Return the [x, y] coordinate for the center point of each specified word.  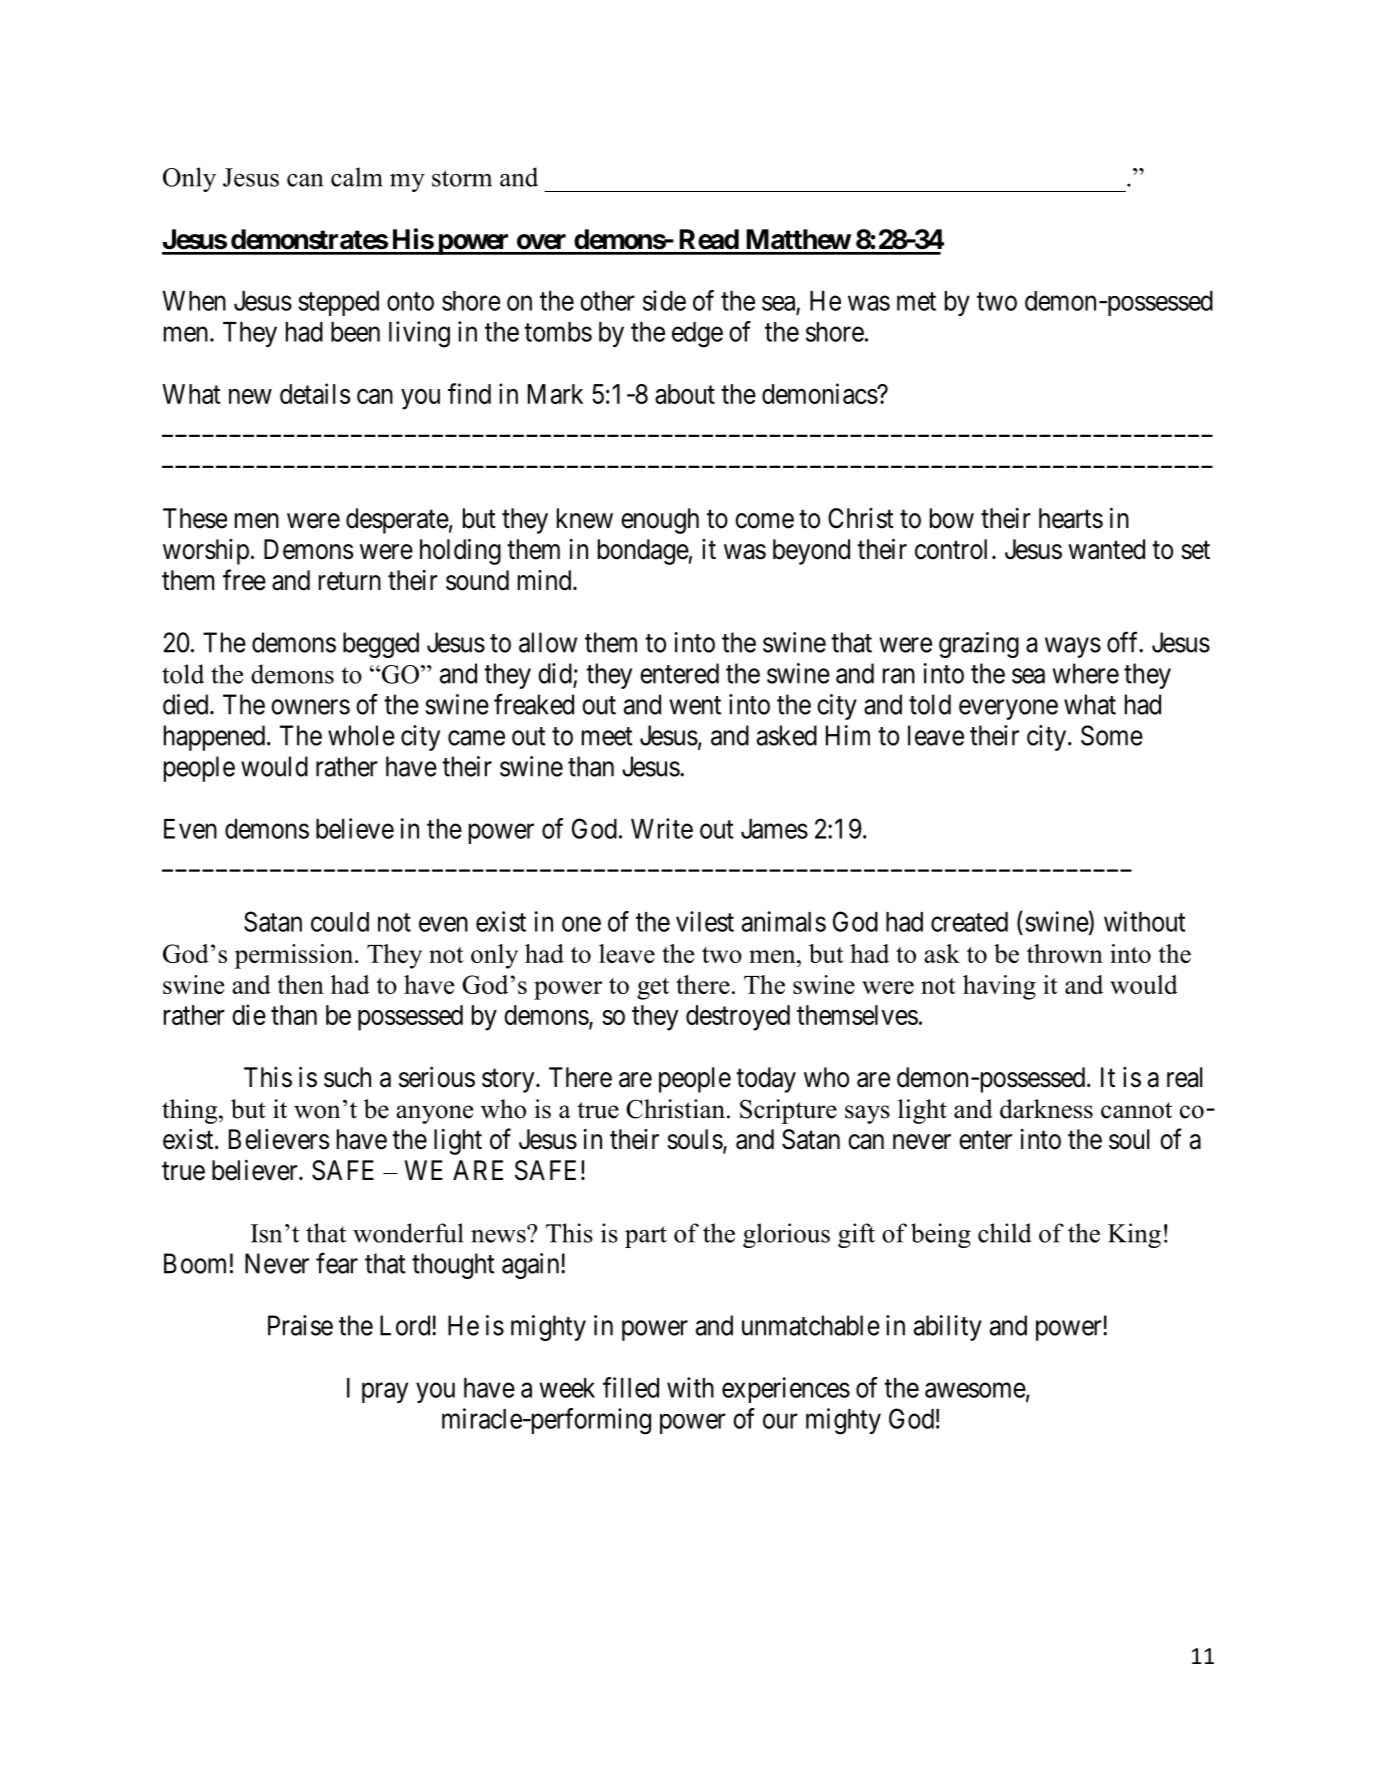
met [916, 301]
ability [948, 1328]
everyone [1008, 709]
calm [357, 177]
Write [662, 828]
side [664, 300]
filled [631, 1387]
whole [361, 735]
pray [385, 1393]
